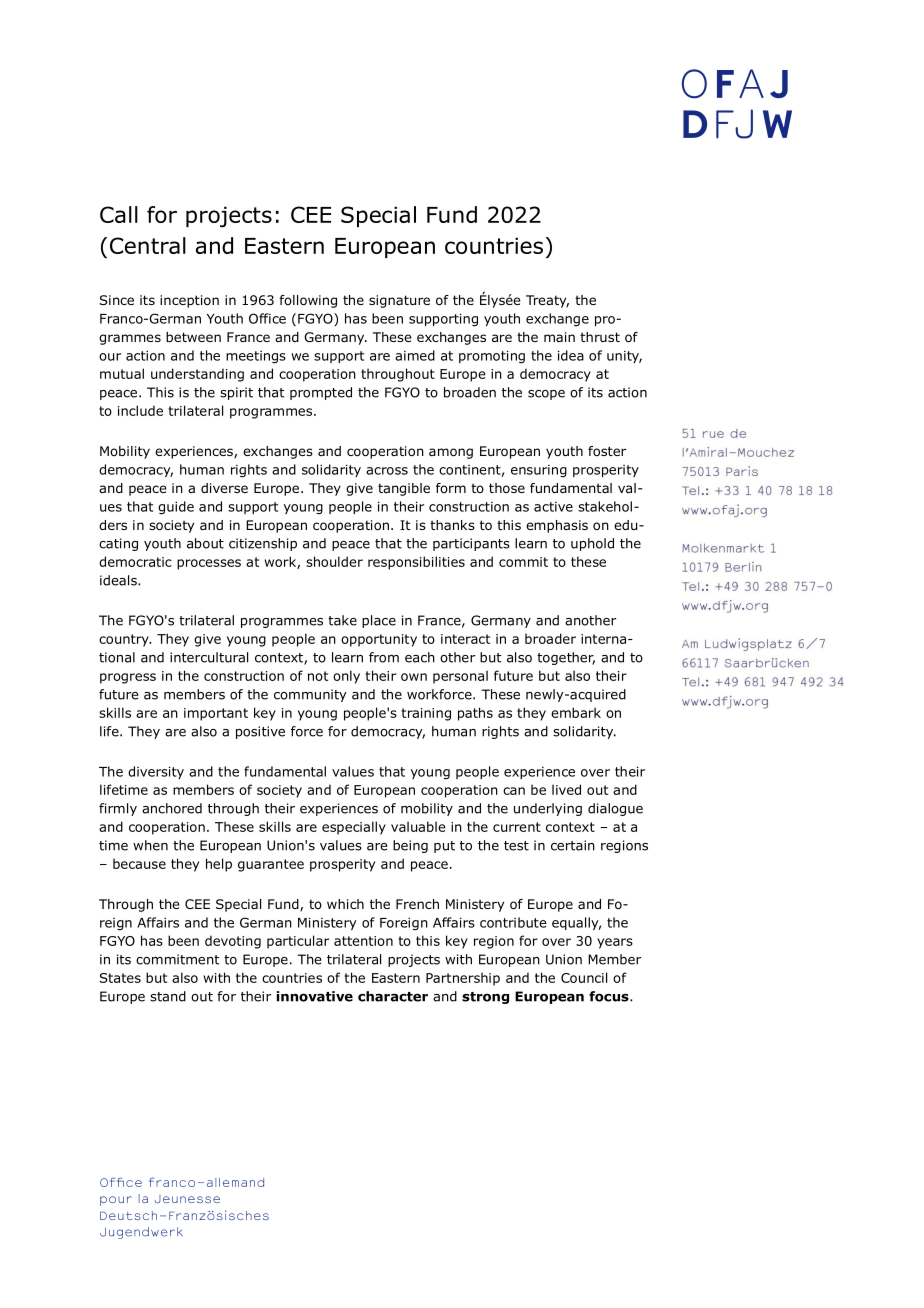 The width and height of the screenshot is (924, 1308). Describe the element at coordinates (148, 245) in the screenshot. I see `Central` at that location.
